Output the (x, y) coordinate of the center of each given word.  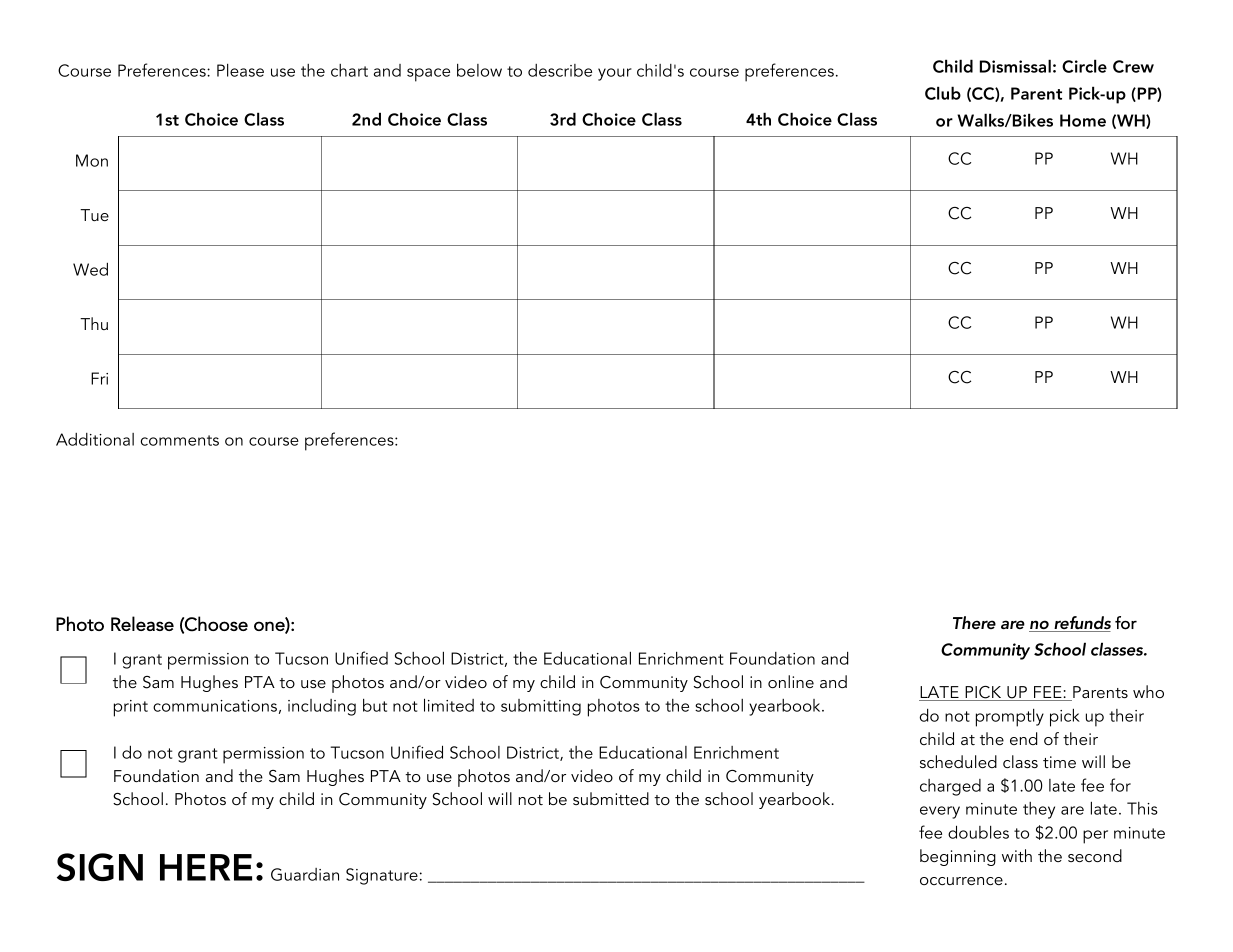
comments (180, 440)
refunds (1081, 624)
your (615, 74)
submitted (611, 798)
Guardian (305, 874)
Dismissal (1015, 66)
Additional (95, 439)
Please (240, 70)
